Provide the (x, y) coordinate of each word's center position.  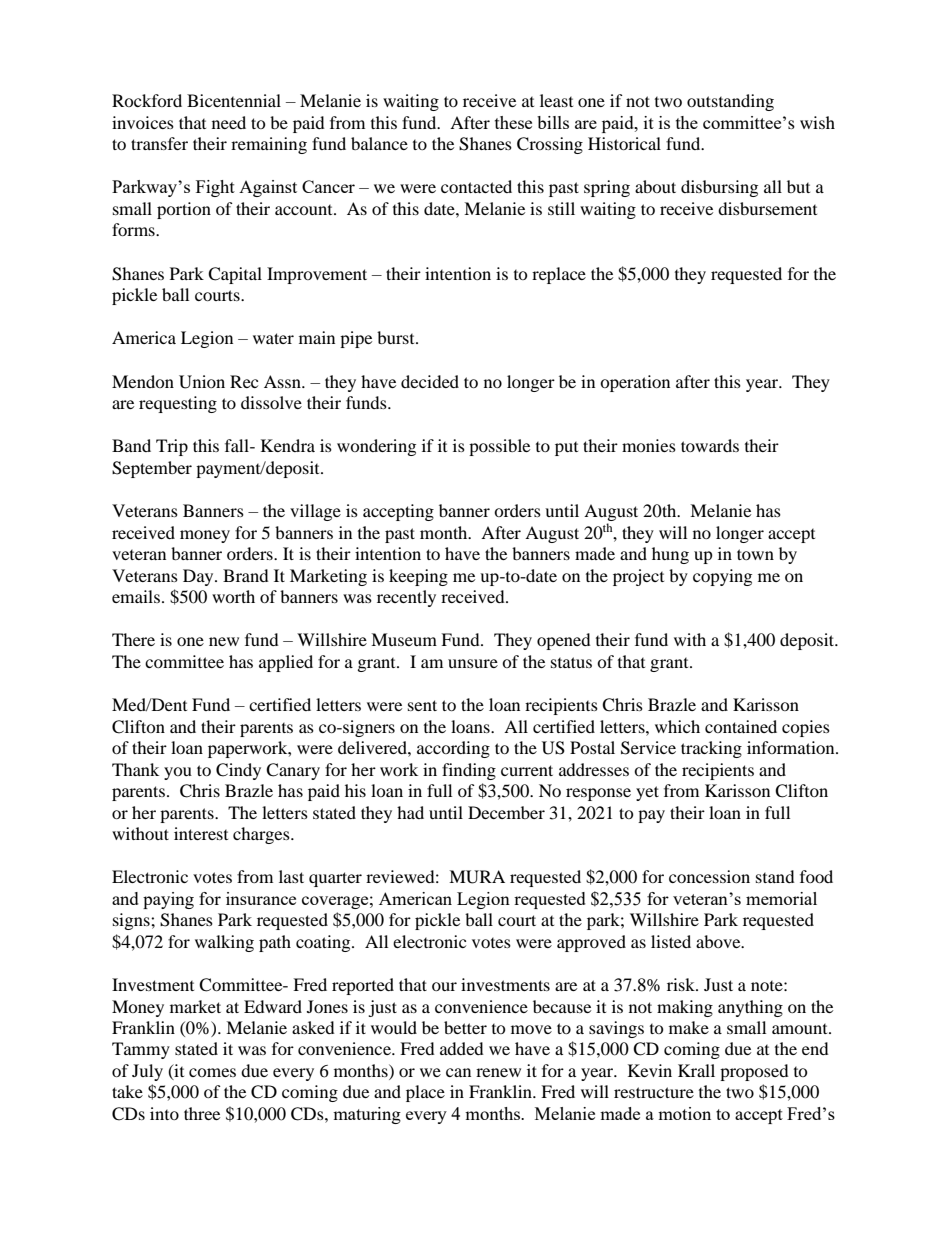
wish (817, 122)
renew (498, 1072)
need (229, 122)
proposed (754, 1072)
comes (212, 1072)
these (513, 122)
